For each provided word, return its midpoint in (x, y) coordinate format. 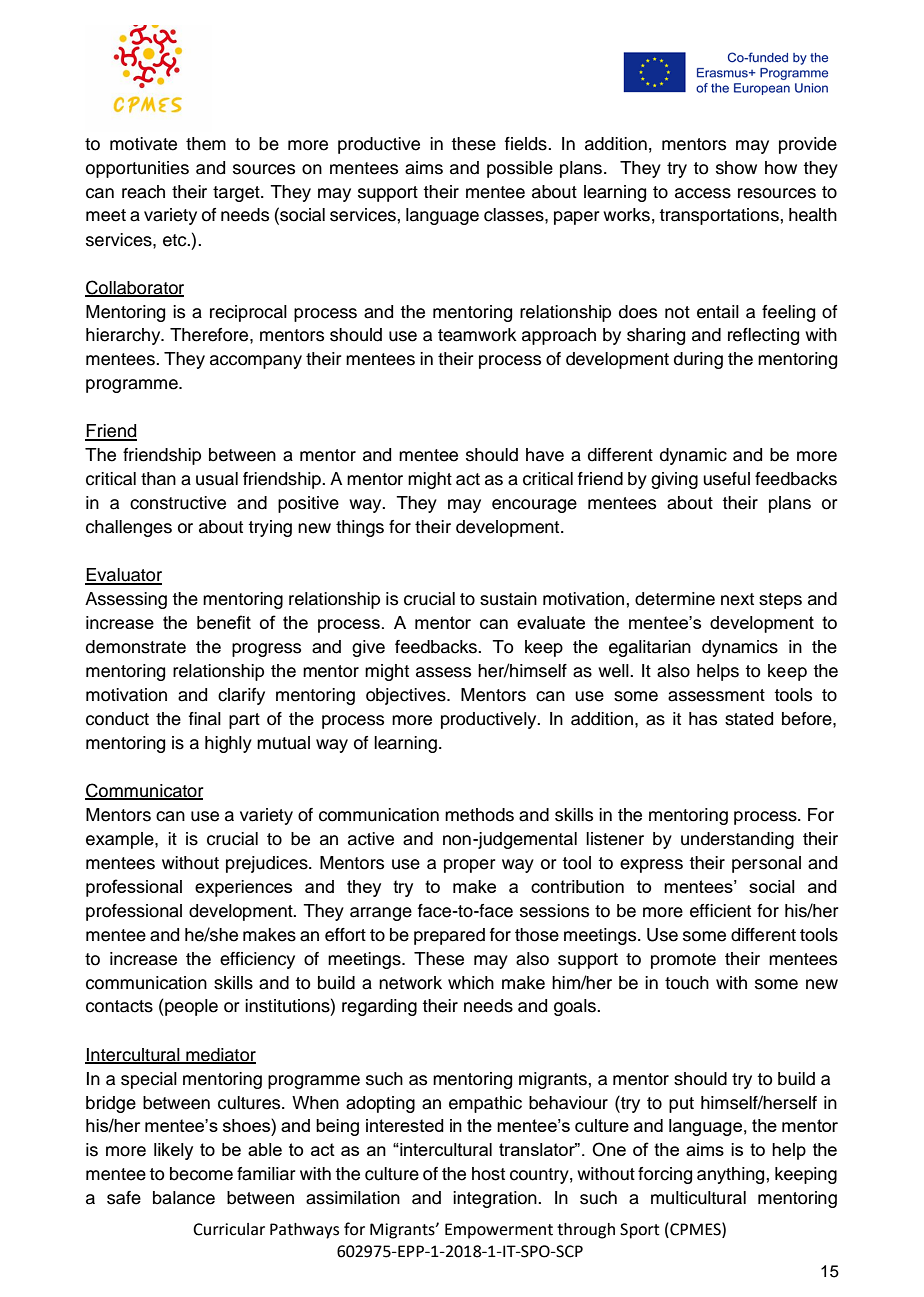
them (206, 144)
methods (479, 815)
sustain (508, 599)
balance (184, 1198)
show (736, 168)
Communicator (144, 791)
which (471, 983)
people (190, 1007)
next (737, 599)
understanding (737, 840)
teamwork (477, 335)
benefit (224, 622)
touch (687, 983)
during (698, 360)
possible (520, 169)
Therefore (210, 335)
